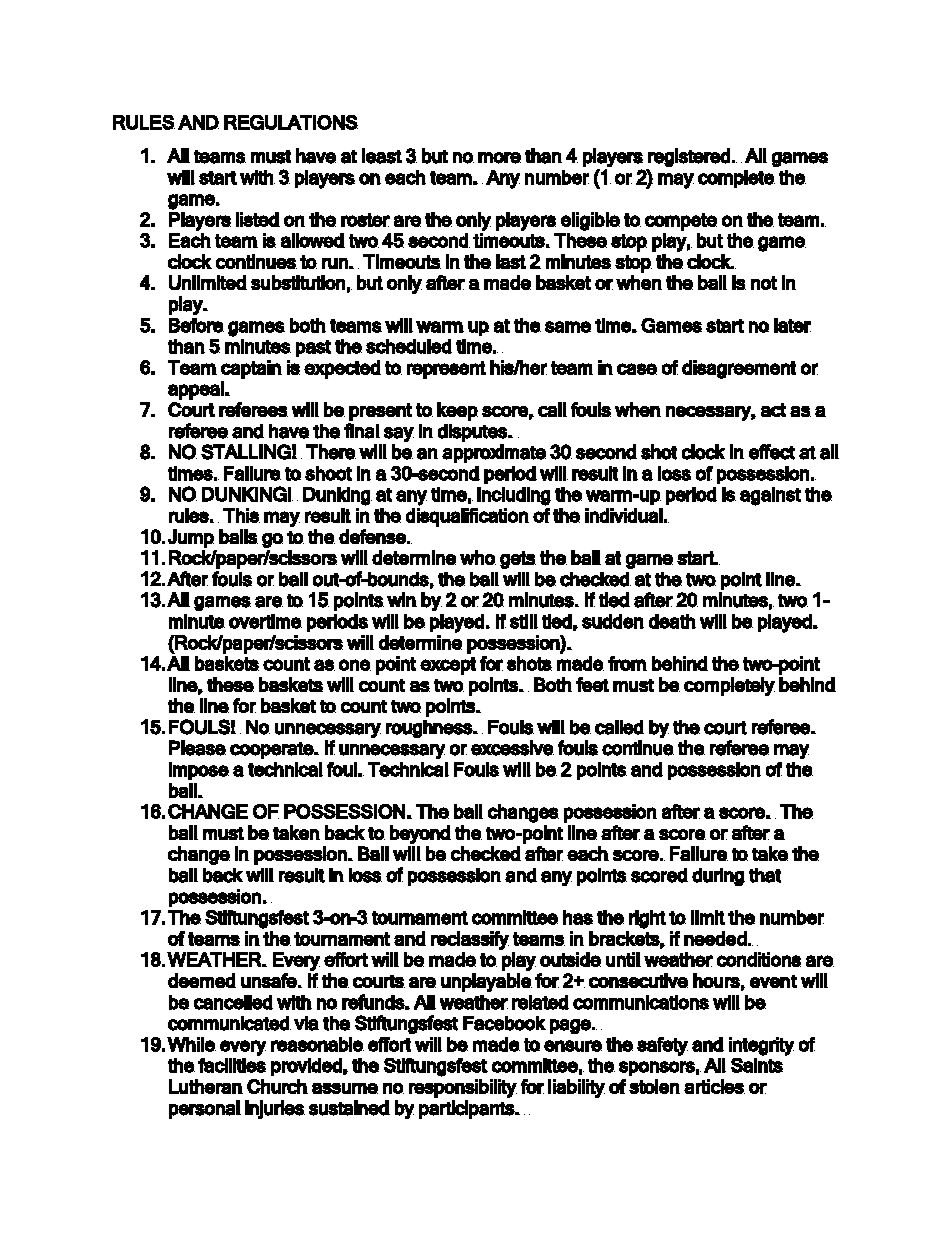 This screenshot has width=952, height=1233. I want to click on during, so click(718, 877).
